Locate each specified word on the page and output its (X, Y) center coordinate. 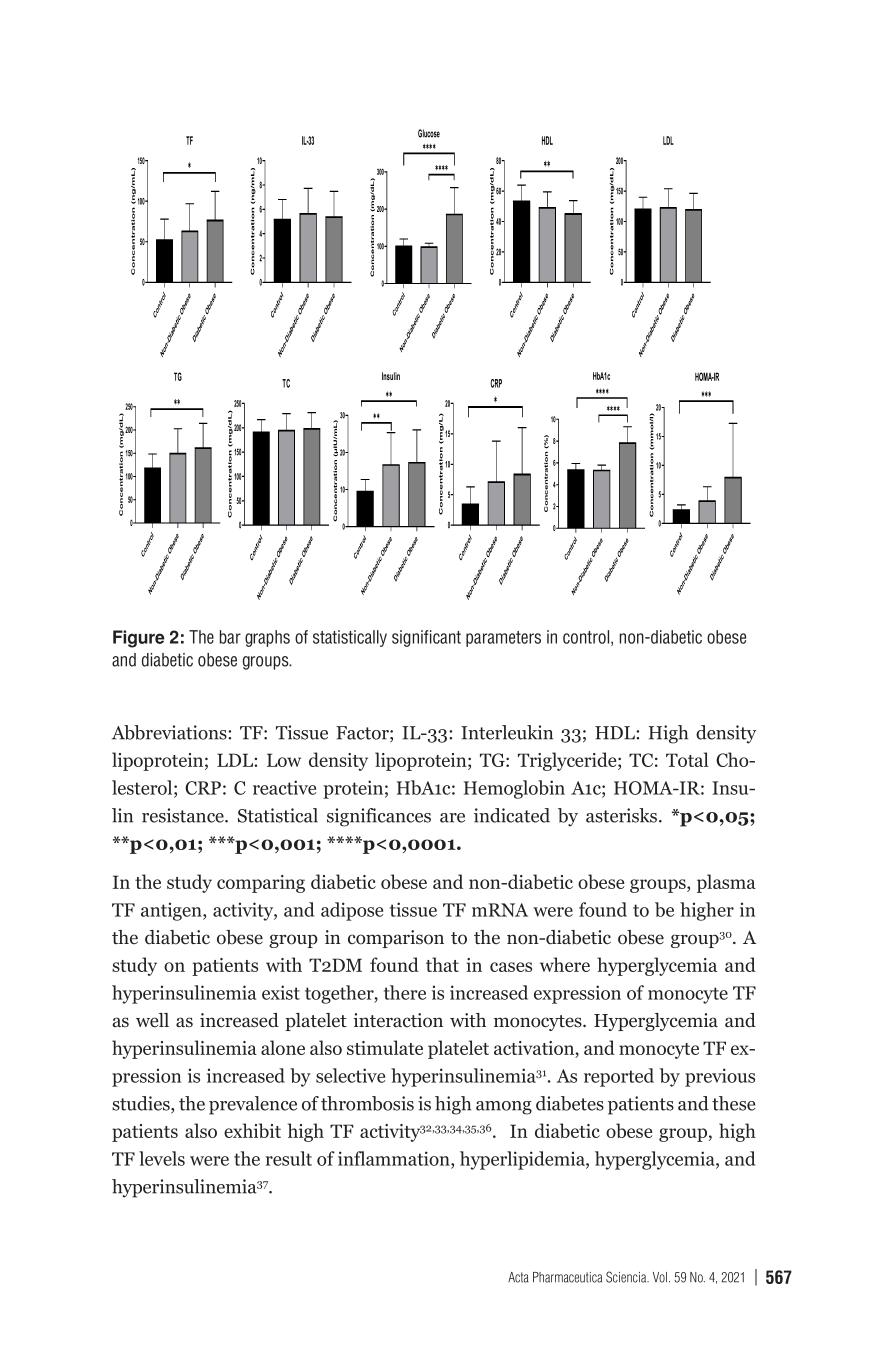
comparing (261, 884)
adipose (352, 911)
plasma (726, 883)
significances (379, 817)
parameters (503, 639)
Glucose (429, 133)
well (152, 1020)
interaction (398, 1020)
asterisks (623, 815)
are (452, 818)
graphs (267, 638)
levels (162, 1158)
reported (619, 1077)
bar (230, 637)
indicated (512, 815)
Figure (139, 639)
